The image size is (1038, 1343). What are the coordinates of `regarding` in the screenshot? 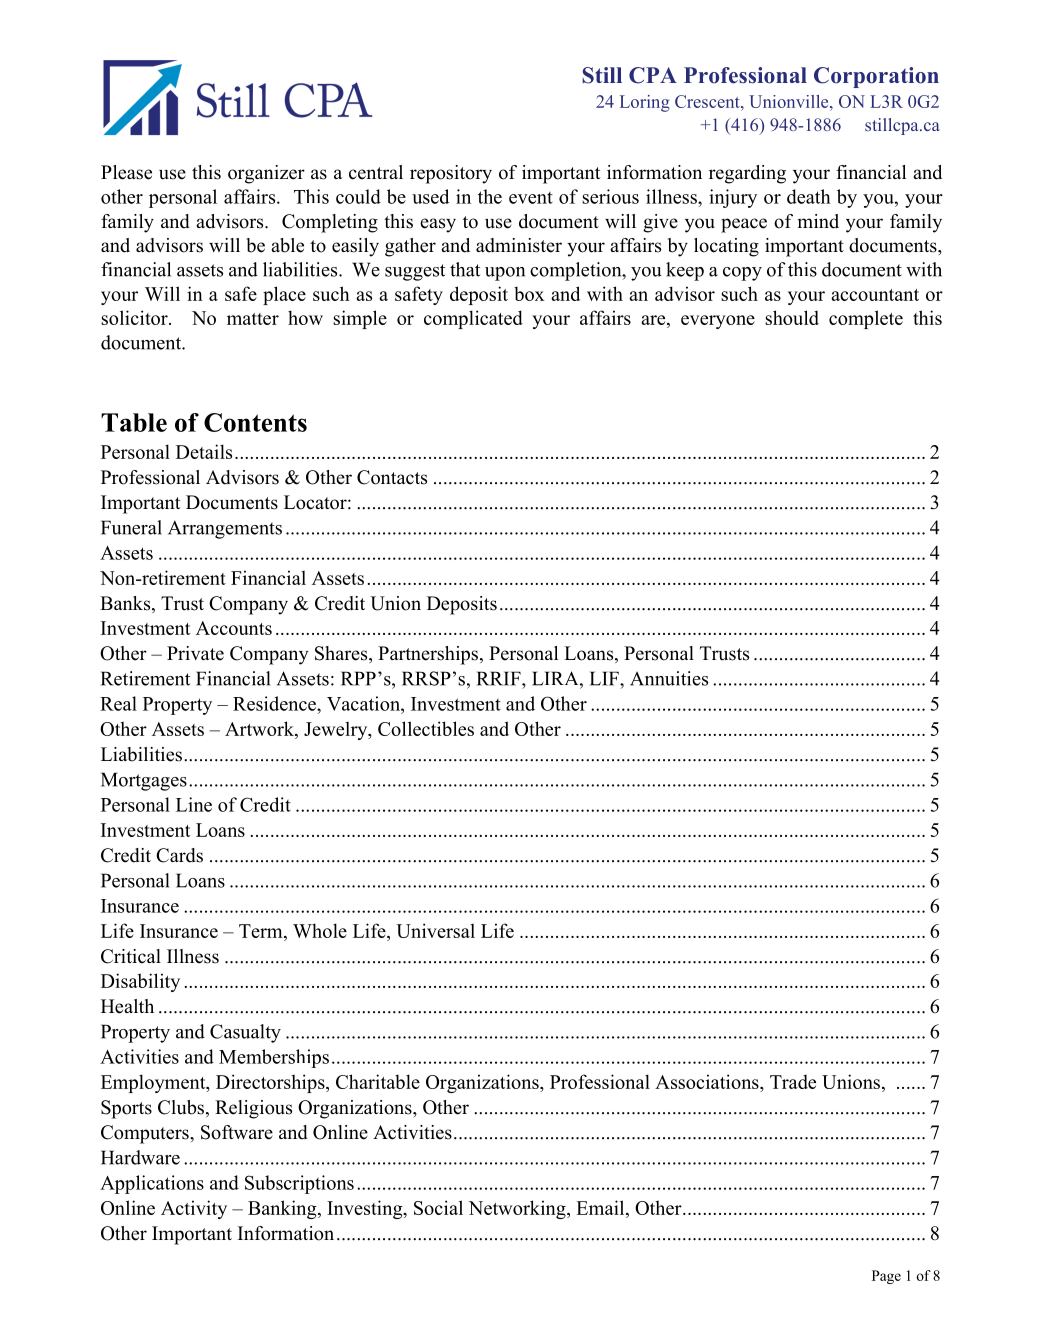 It's located at (747, 174).
